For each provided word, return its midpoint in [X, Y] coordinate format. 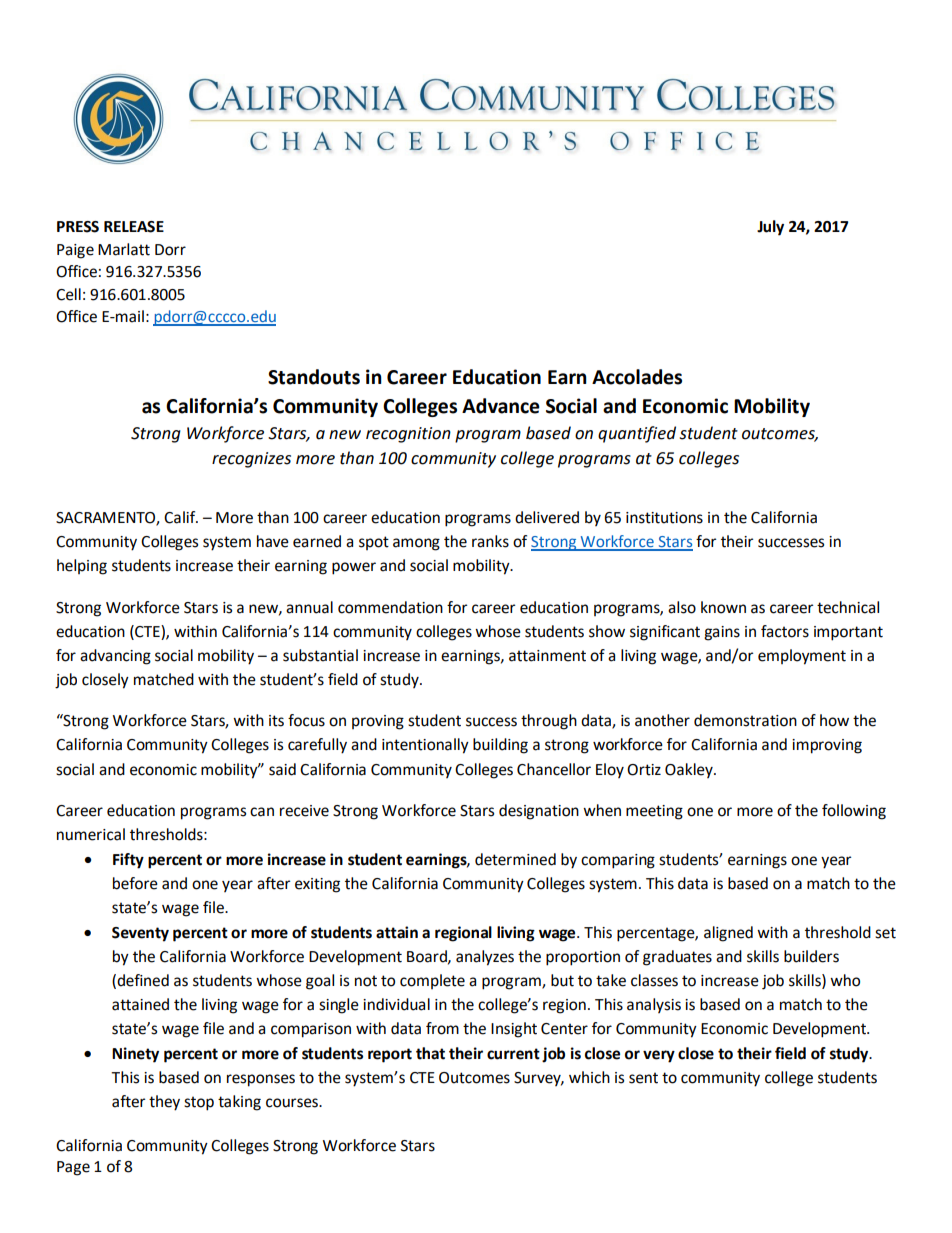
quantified [637, 434]
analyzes [485, 958]
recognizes [251, 460]
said [282, 769]
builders [811, 956]
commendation [390, 607]
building [500, 746]
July [770, 228]
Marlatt [124, 249]
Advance [501, 406]
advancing [115, 657]
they [164, 1103]
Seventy [140, 934]
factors [785, 631]
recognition [408, 435]
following [854, 812]
